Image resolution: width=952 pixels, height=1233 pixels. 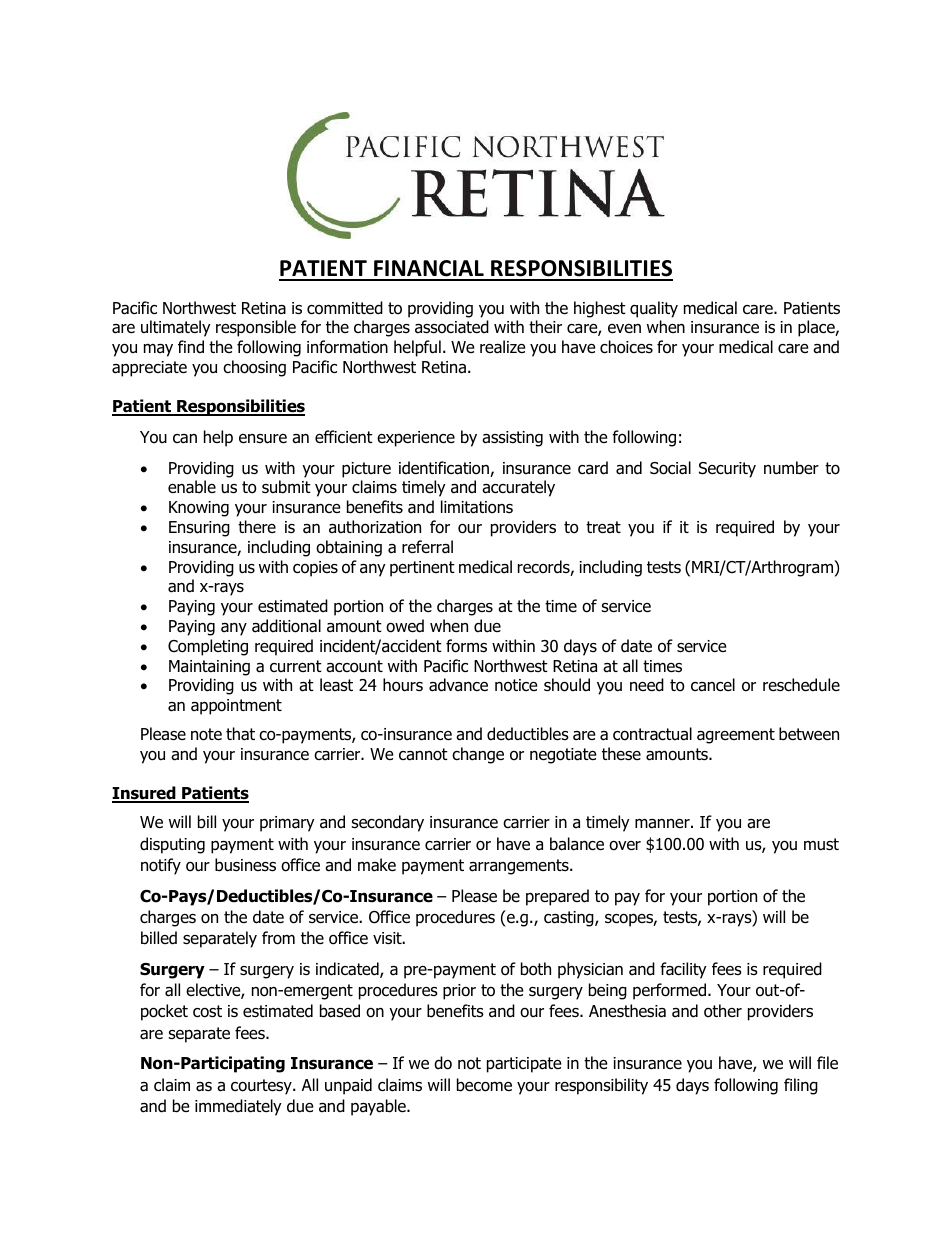 What do you see at coordinates (503, 347) in the screenshot?
I see `realize` at bounding box center [503, 347].
